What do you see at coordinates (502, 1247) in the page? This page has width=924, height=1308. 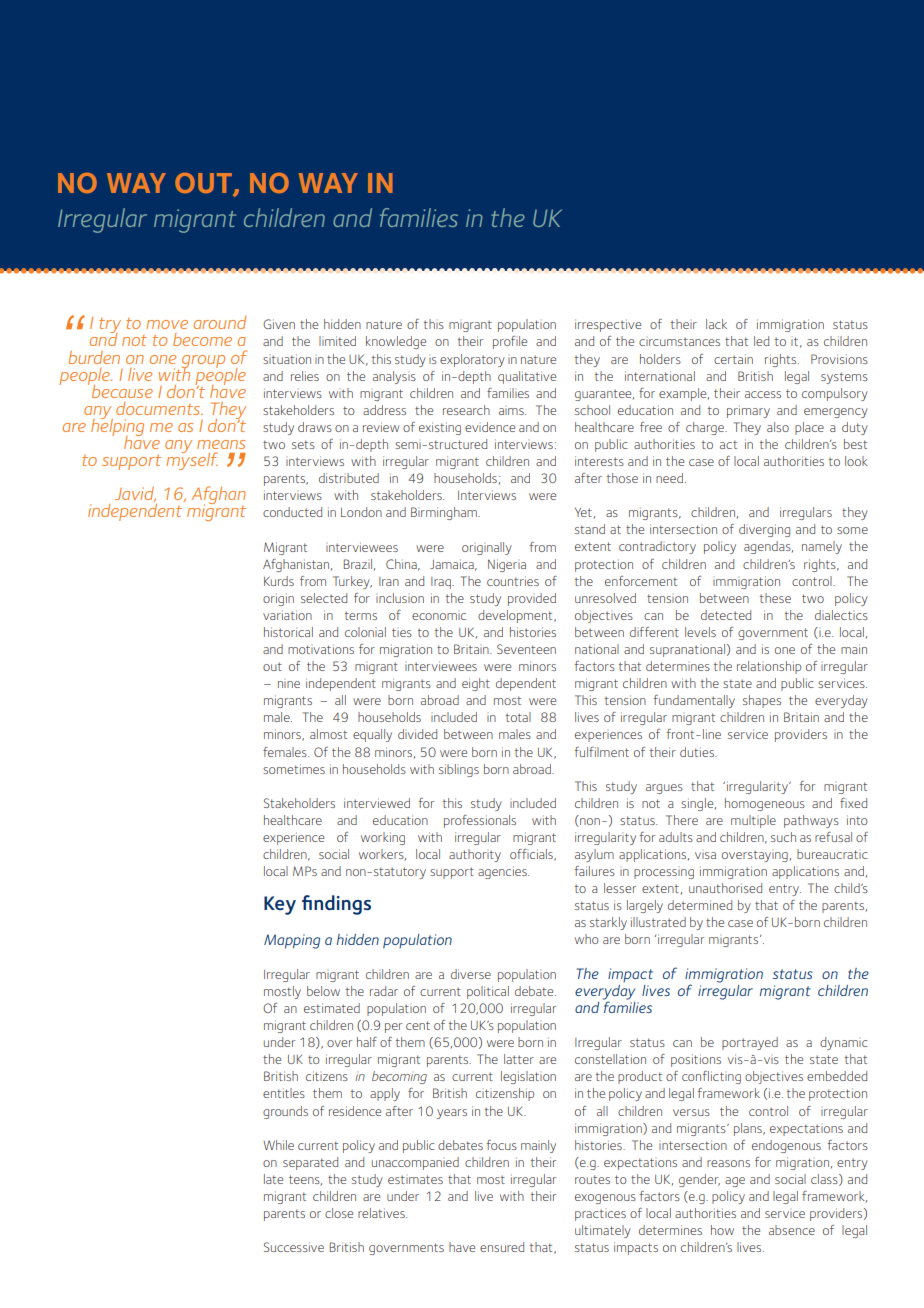 I see `ensured` at bounding box center [502, 1247].
